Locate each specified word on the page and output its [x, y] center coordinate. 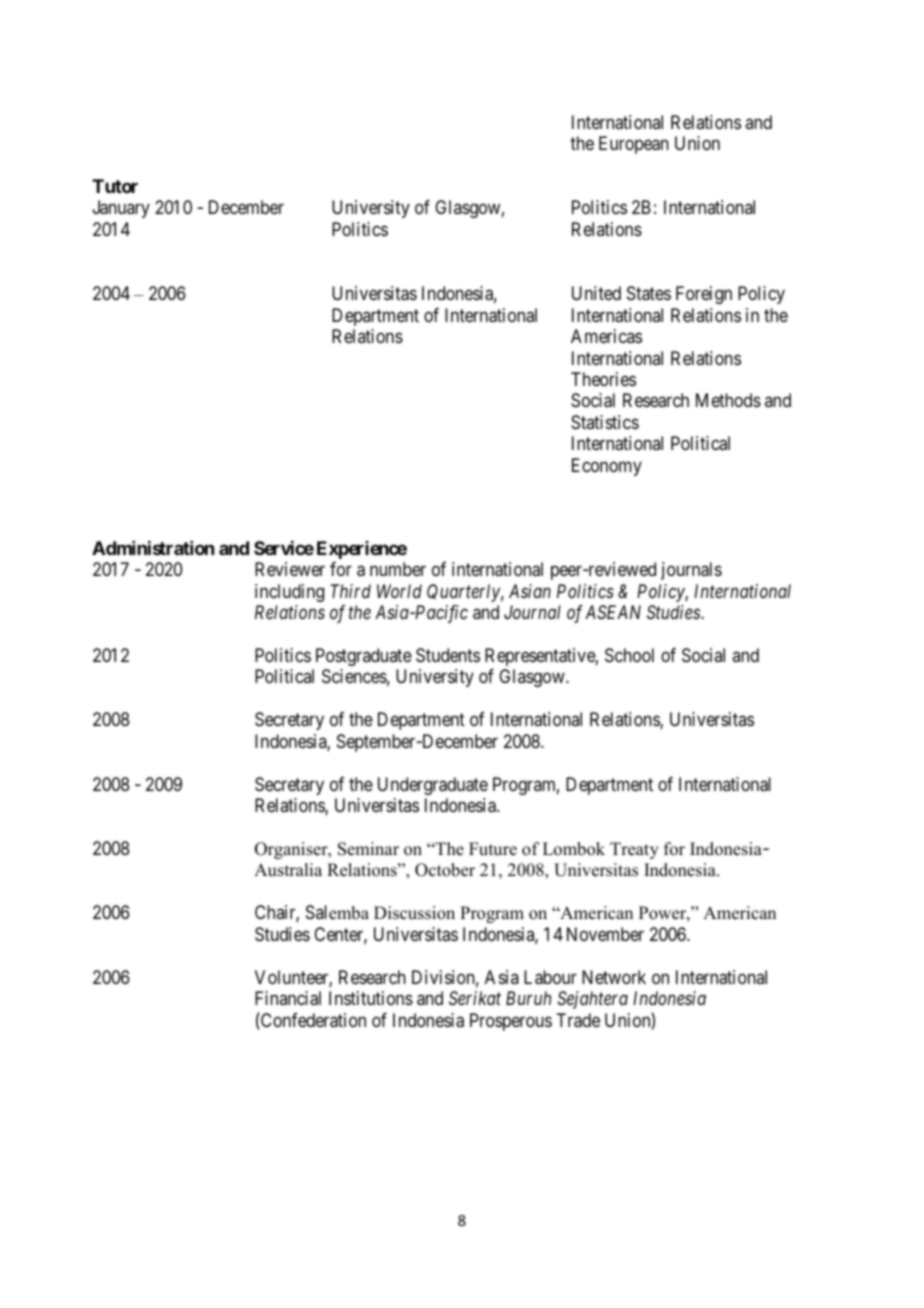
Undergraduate [433, 786]
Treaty [634, 850]
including [289, 593]
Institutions [371, 998]
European [634, 145]
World [399, 591]
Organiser [292, 850]
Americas [606, 336]
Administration [153, 548]
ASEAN [613, 612]
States [649, 293]
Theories [603, 379]
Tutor [115, 186]
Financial [288, 998]
